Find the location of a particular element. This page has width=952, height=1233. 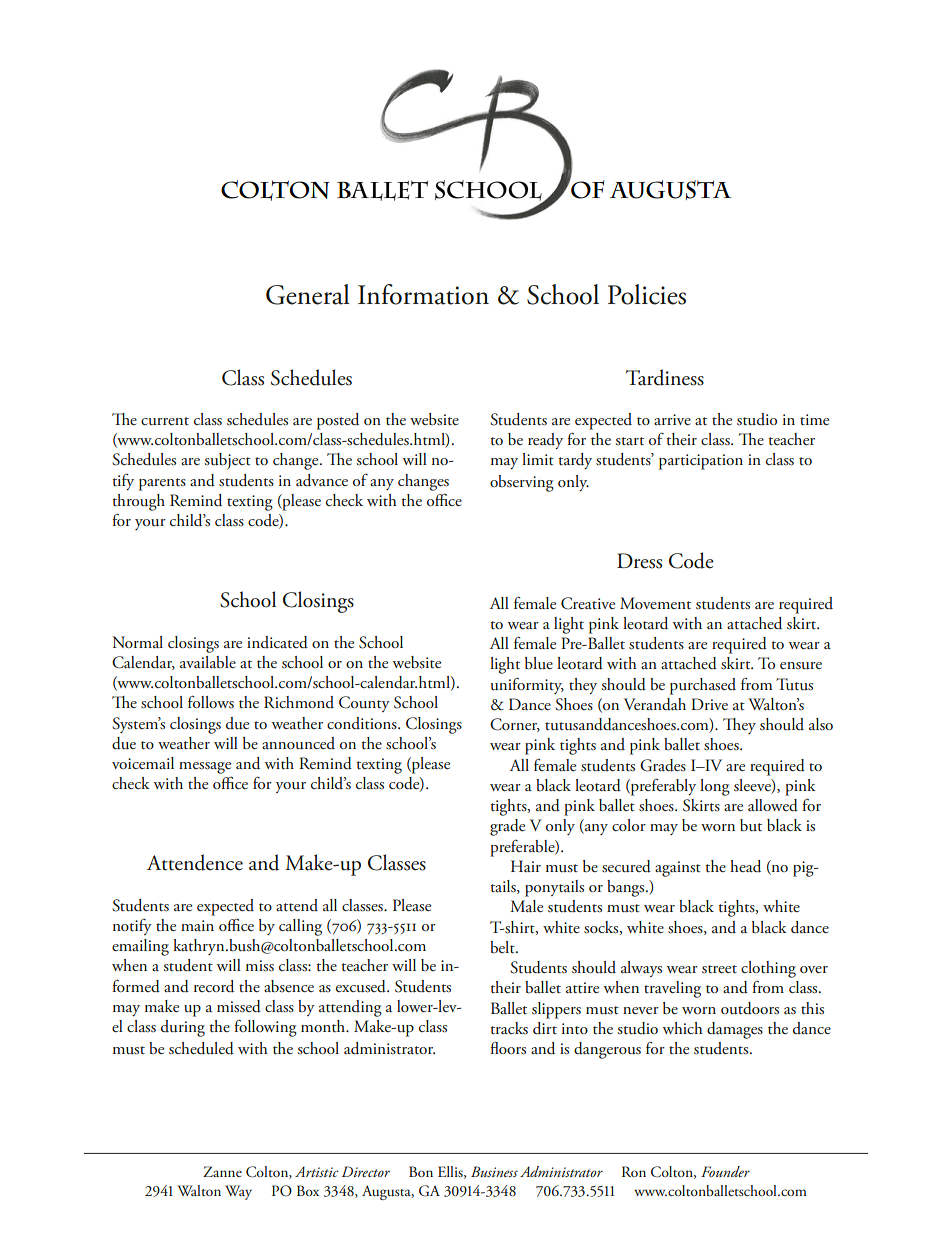

main is located at coordinates (197, 925).
